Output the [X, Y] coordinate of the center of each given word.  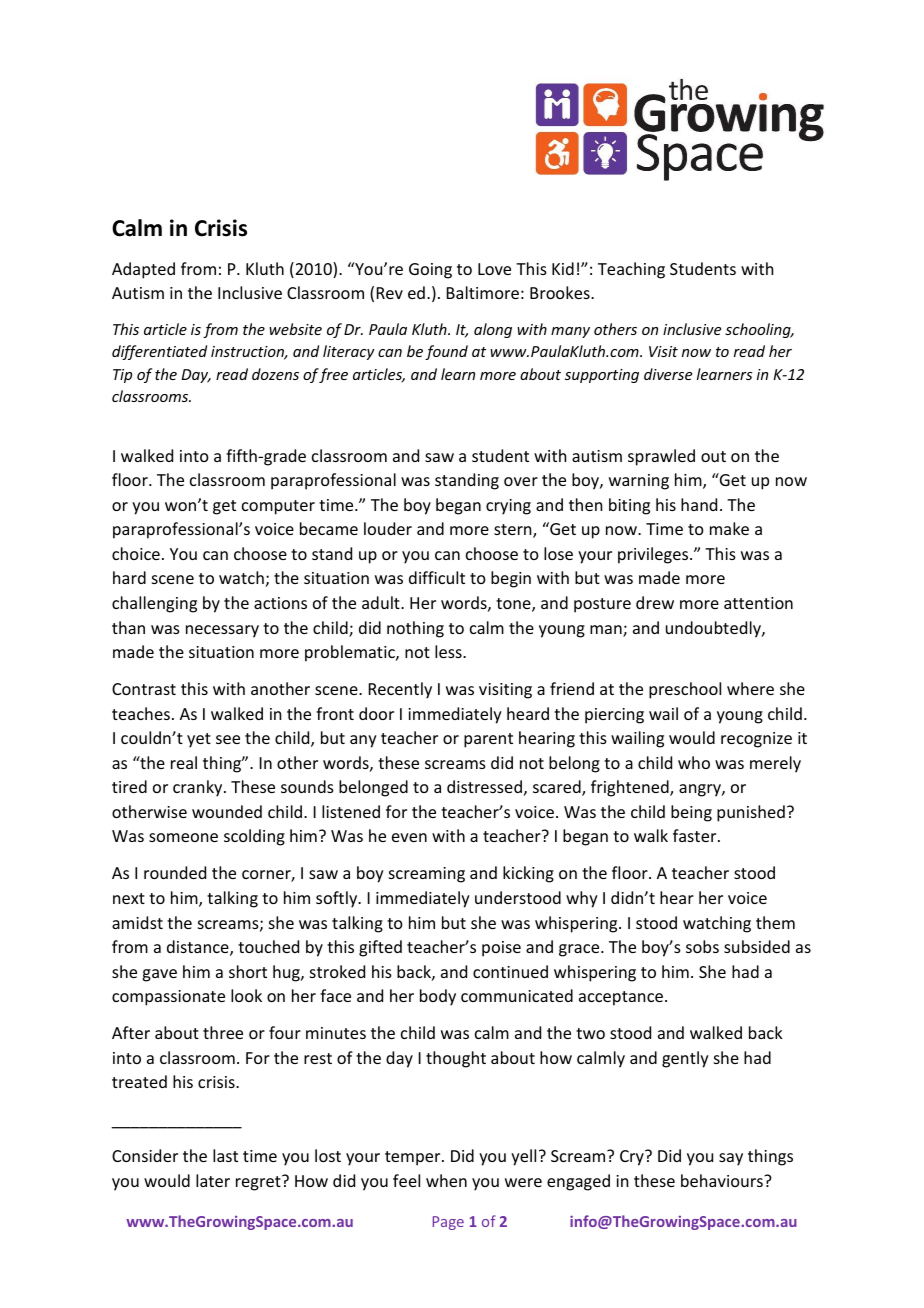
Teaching [631, 270]
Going [430, 271]
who [694, 762]
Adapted [143, 270]
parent [488, 740]
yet [199, 740]
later [213, 1180]
